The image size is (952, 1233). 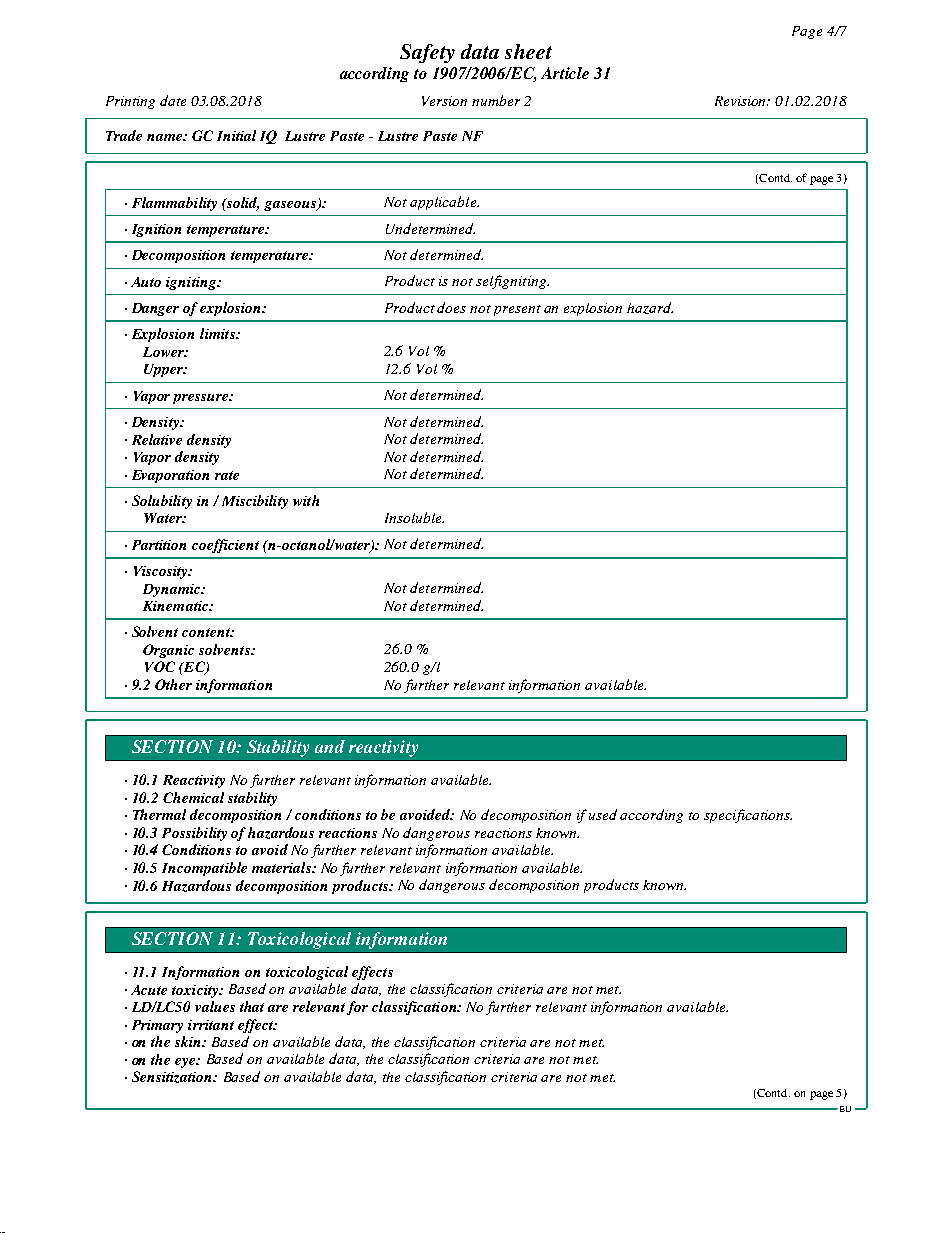 I want to click on coefficient, so click(x=225, y=546).
